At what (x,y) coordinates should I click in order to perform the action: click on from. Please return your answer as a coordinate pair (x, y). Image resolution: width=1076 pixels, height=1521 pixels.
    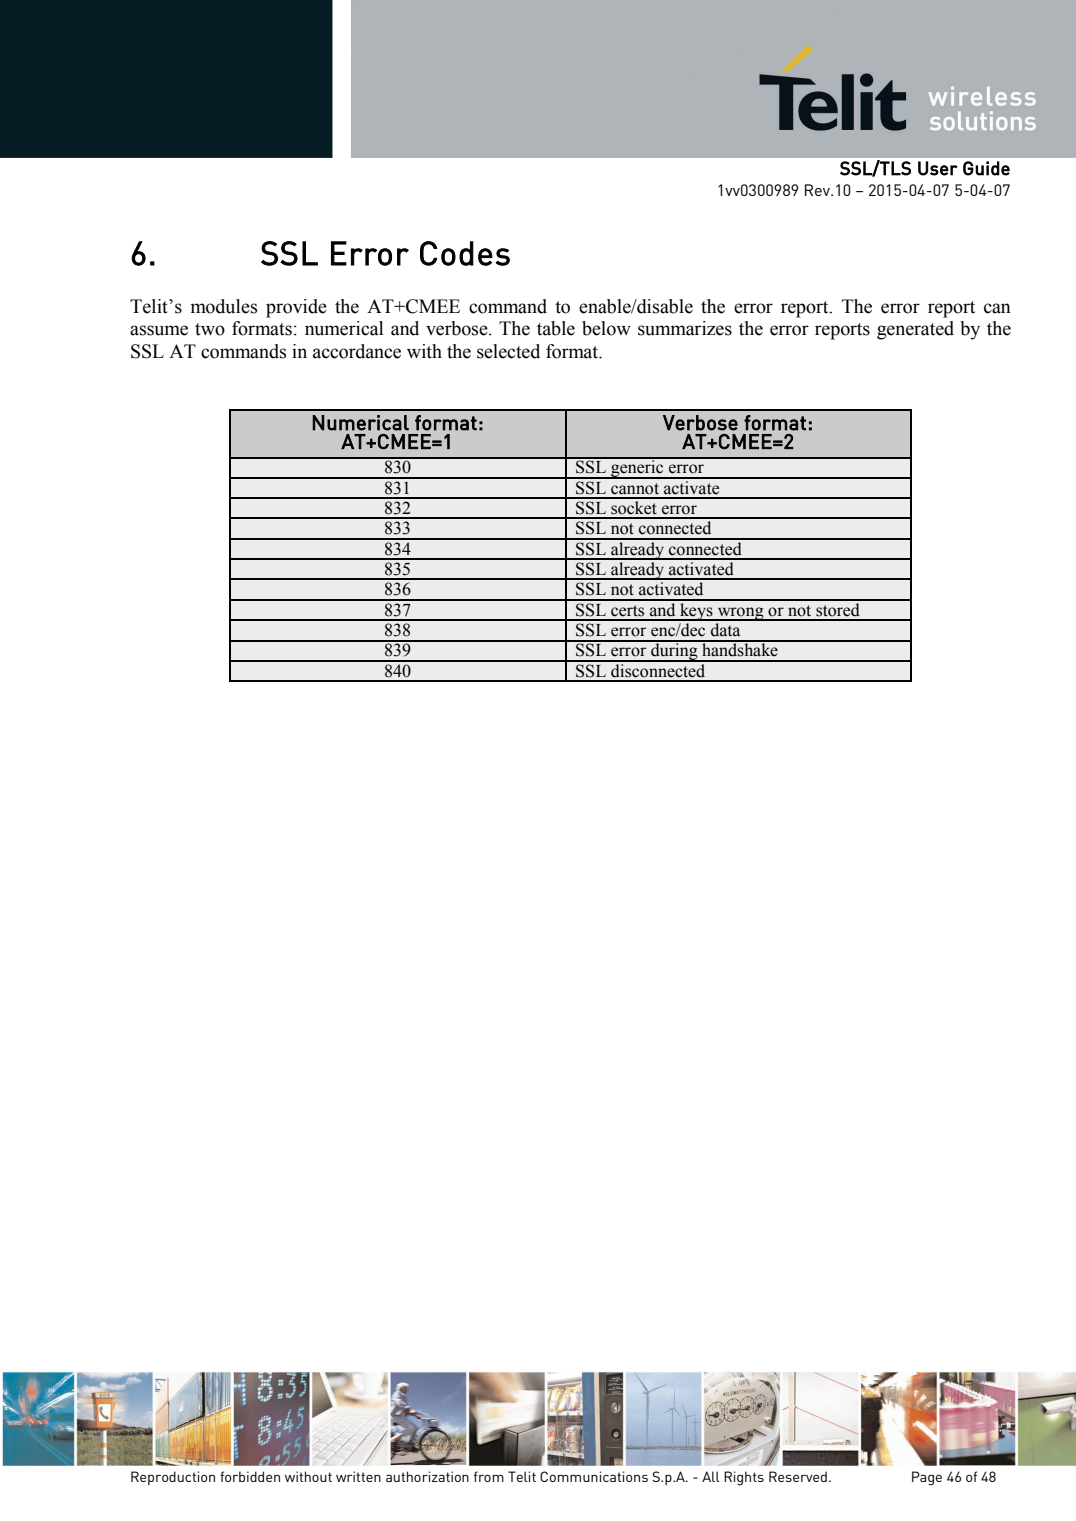
    Looking at the image, I should click on (489, 1476).
